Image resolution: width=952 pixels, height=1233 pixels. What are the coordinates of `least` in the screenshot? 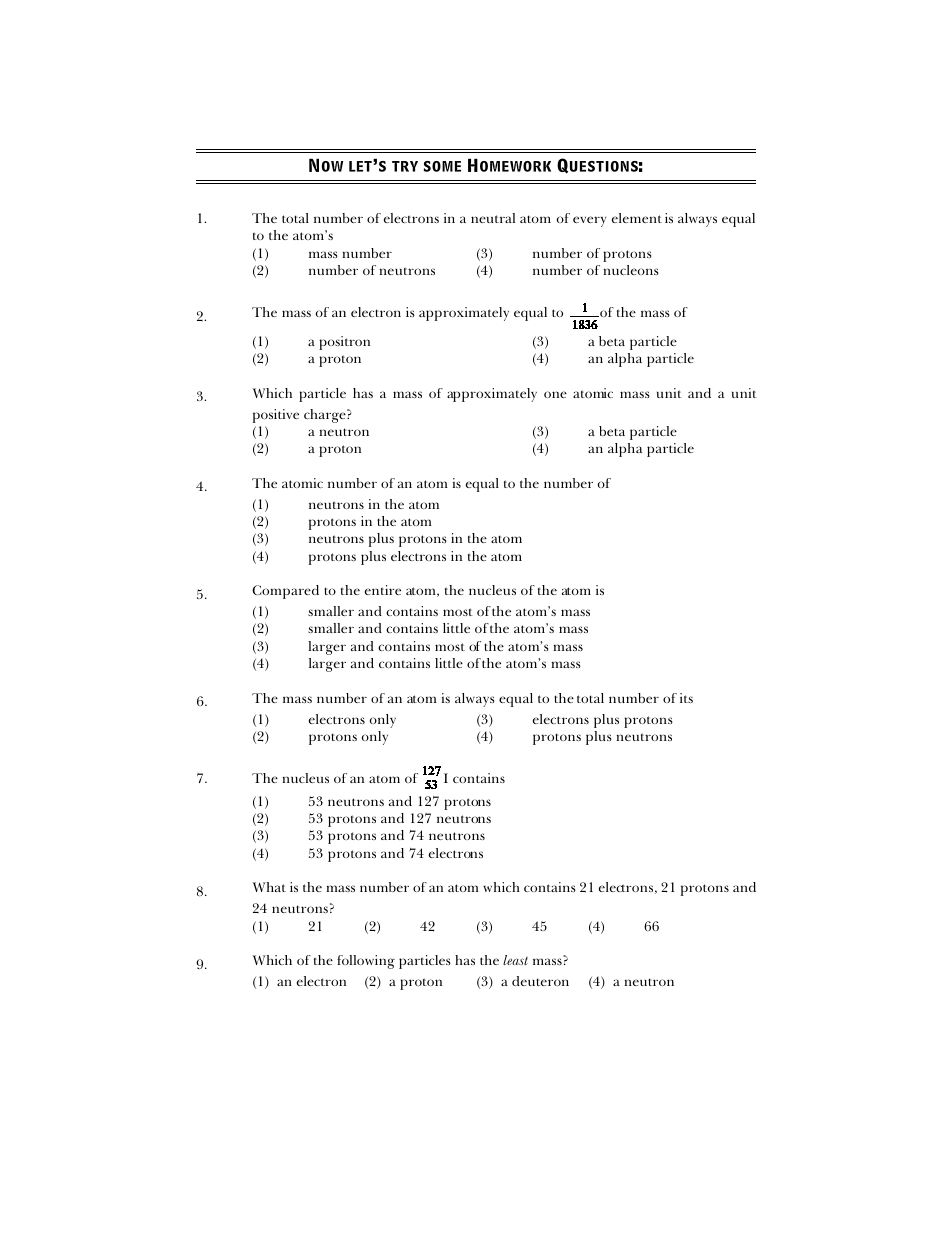 It's located at (515, 960).
